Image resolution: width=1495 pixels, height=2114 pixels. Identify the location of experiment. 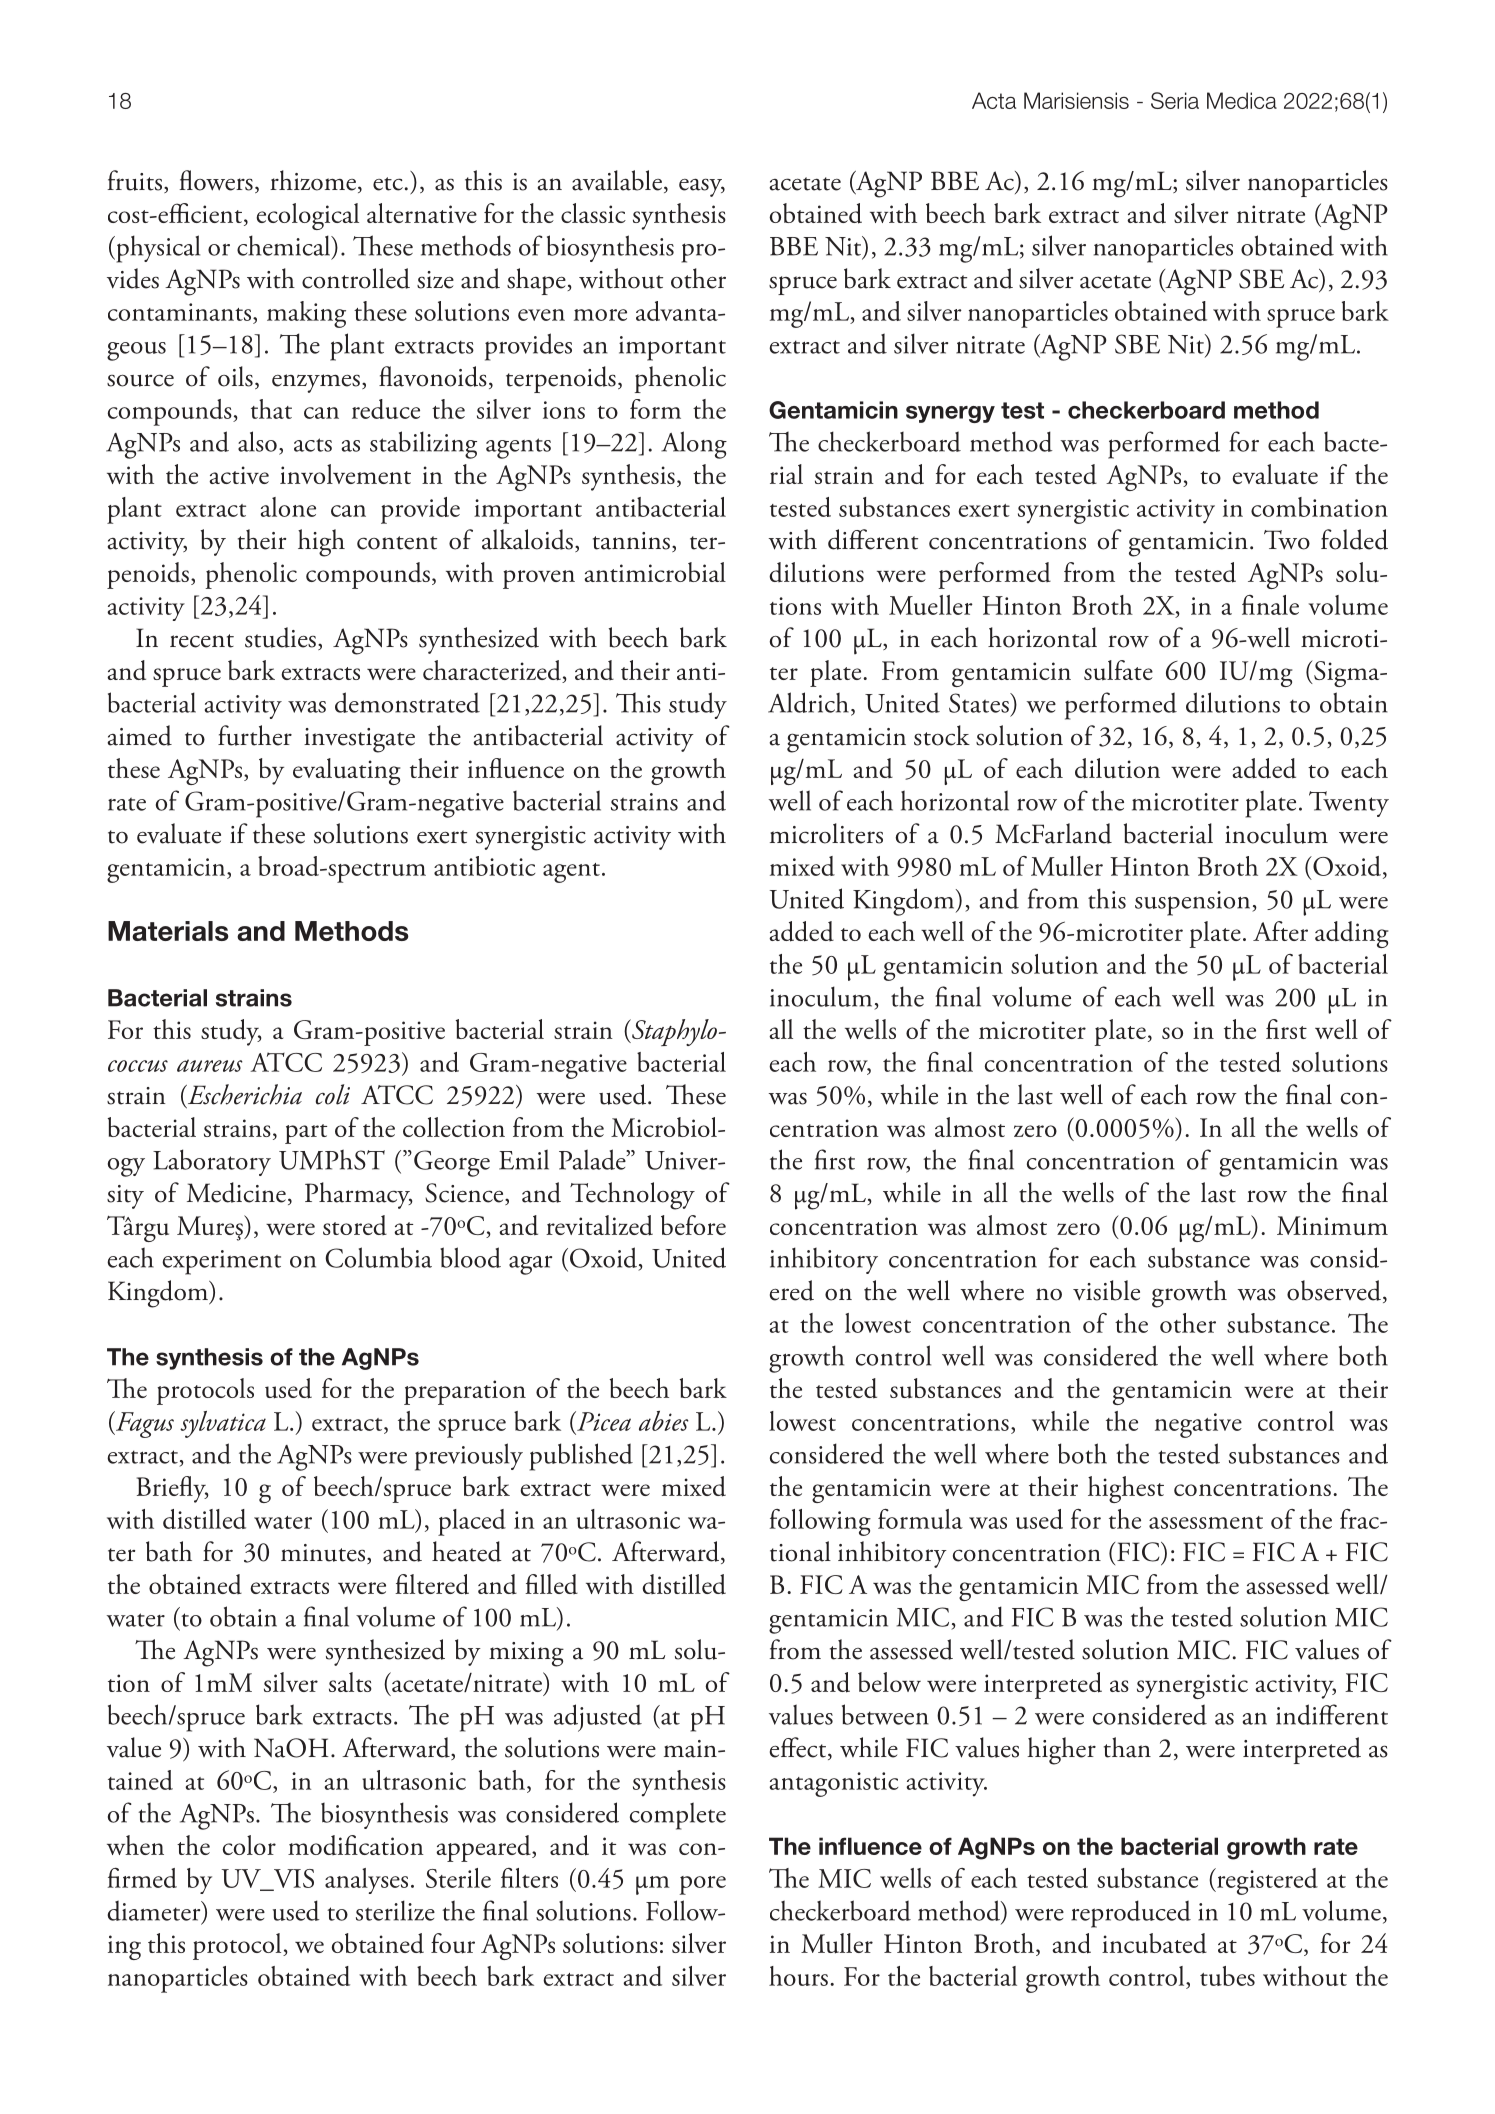
(221, 1262).
